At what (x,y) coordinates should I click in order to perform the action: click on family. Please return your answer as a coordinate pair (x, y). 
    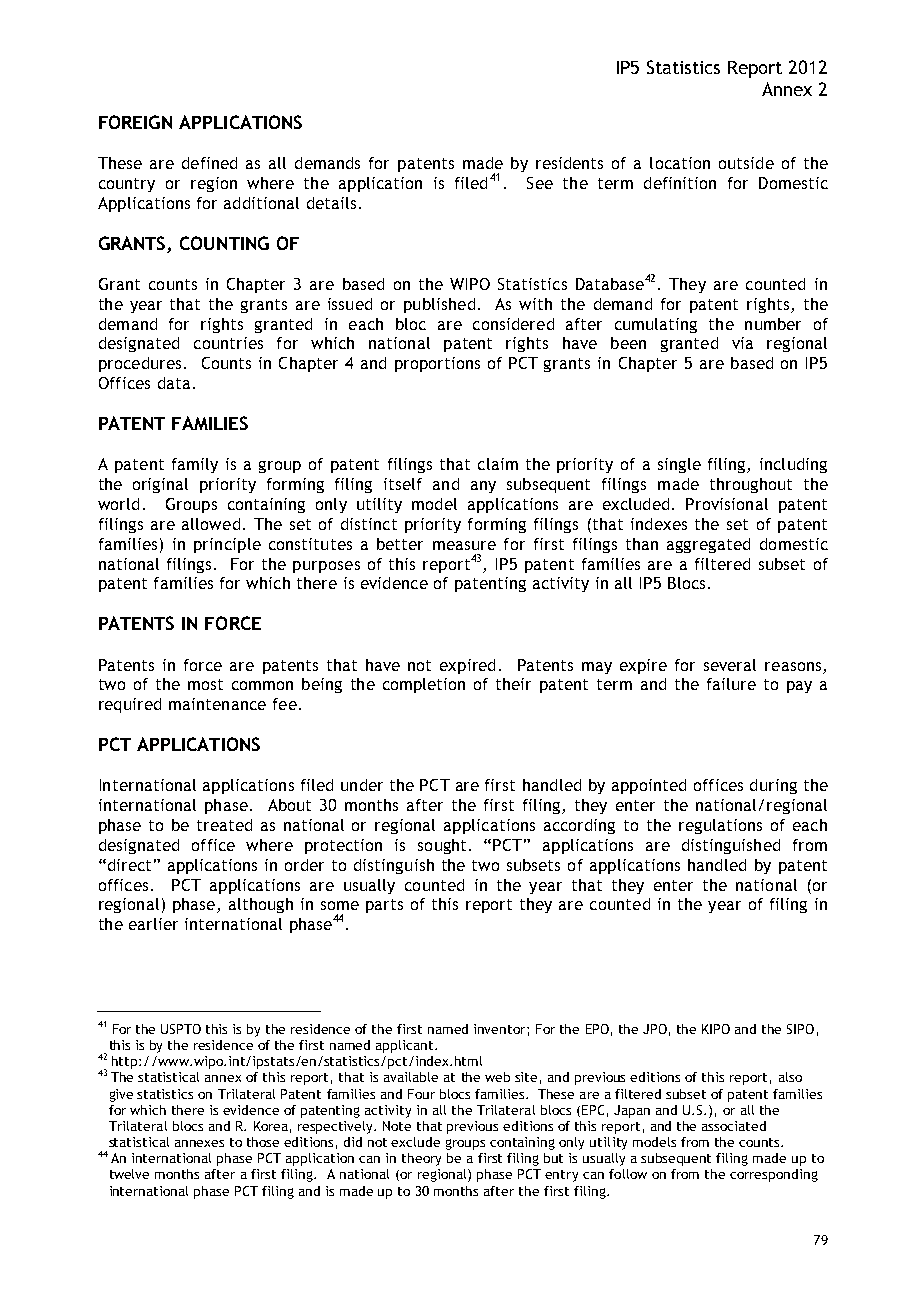
    Looking at the image, I should click on (195, 465).
